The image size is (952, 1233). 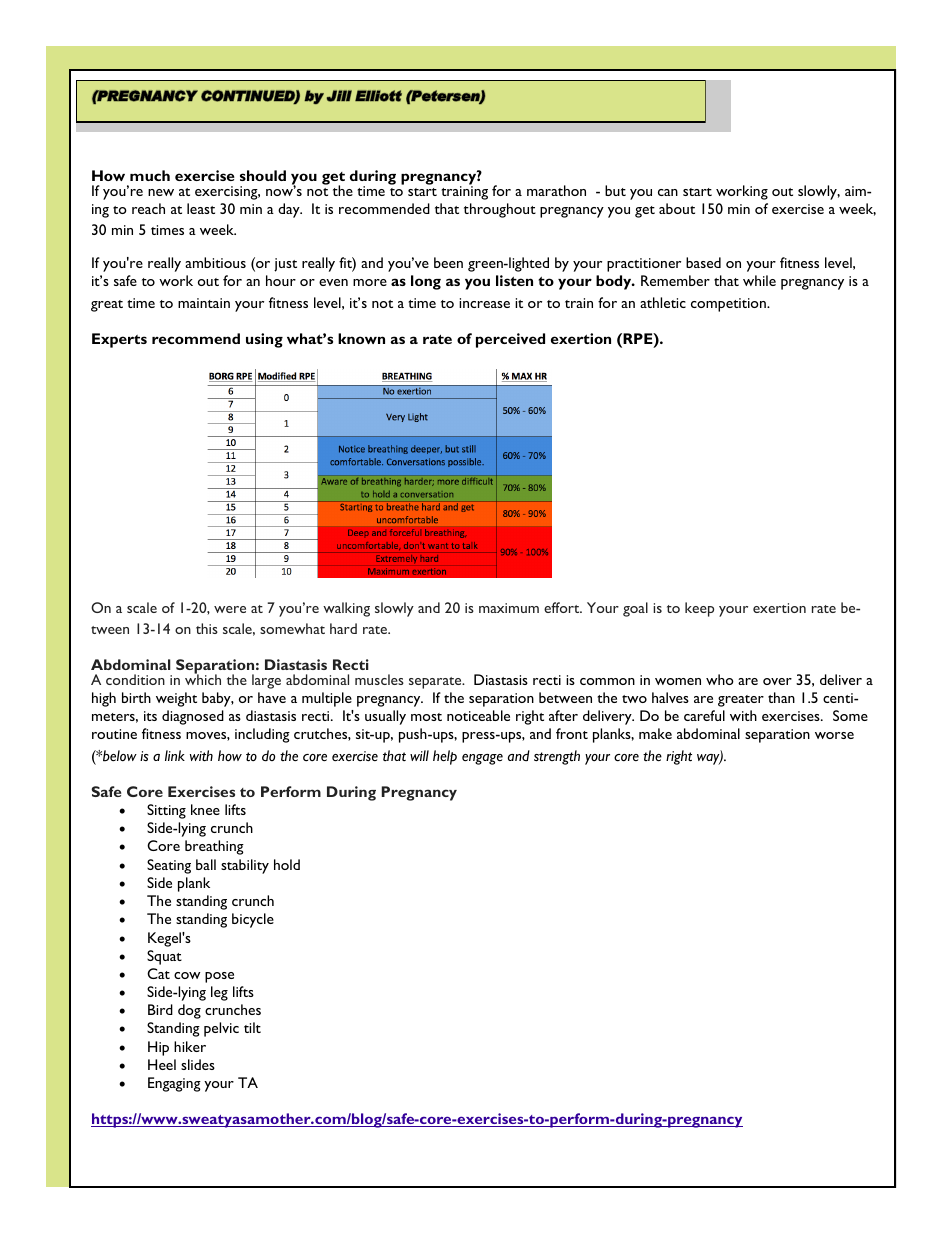 What do you see at coordinates (699, 609) in the image?
I see `keep` at bounding box center [699, 609].
